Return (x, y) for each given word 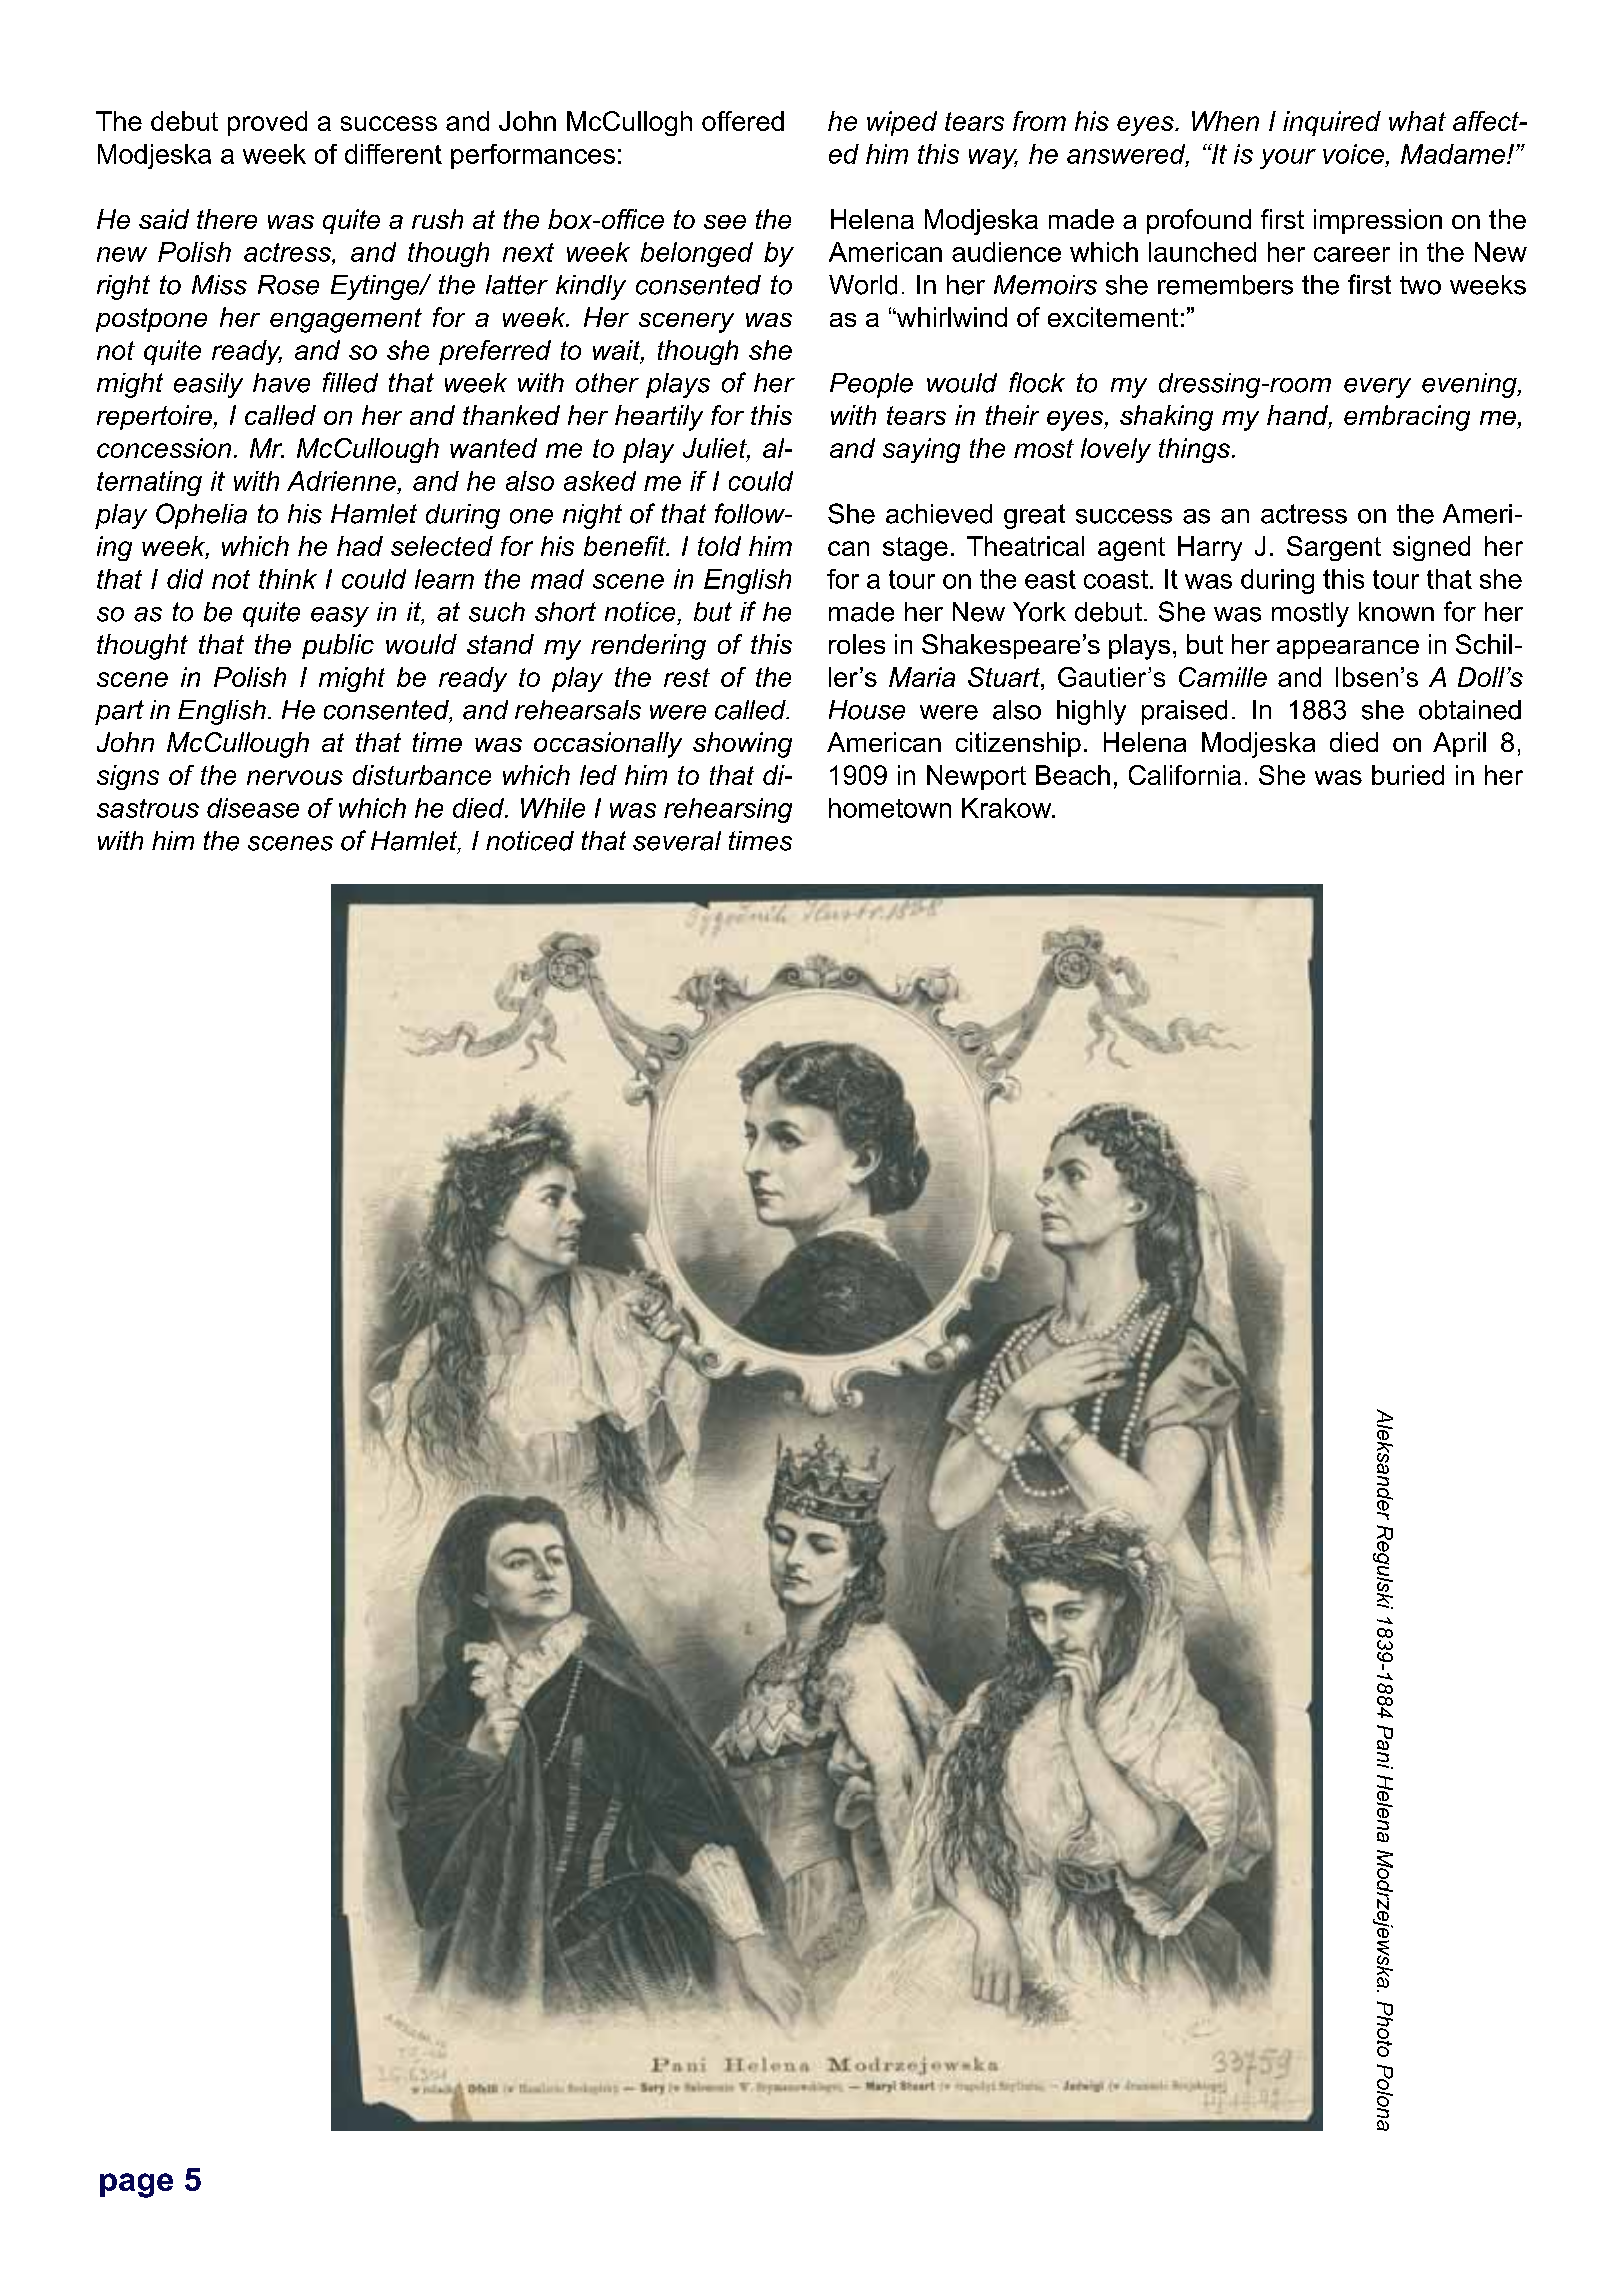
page (136, 2185)
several (677, 841)
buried (1408, 775)
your (1288, 159)
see (725, 222)
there (227, 219)
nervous (295, 777)
